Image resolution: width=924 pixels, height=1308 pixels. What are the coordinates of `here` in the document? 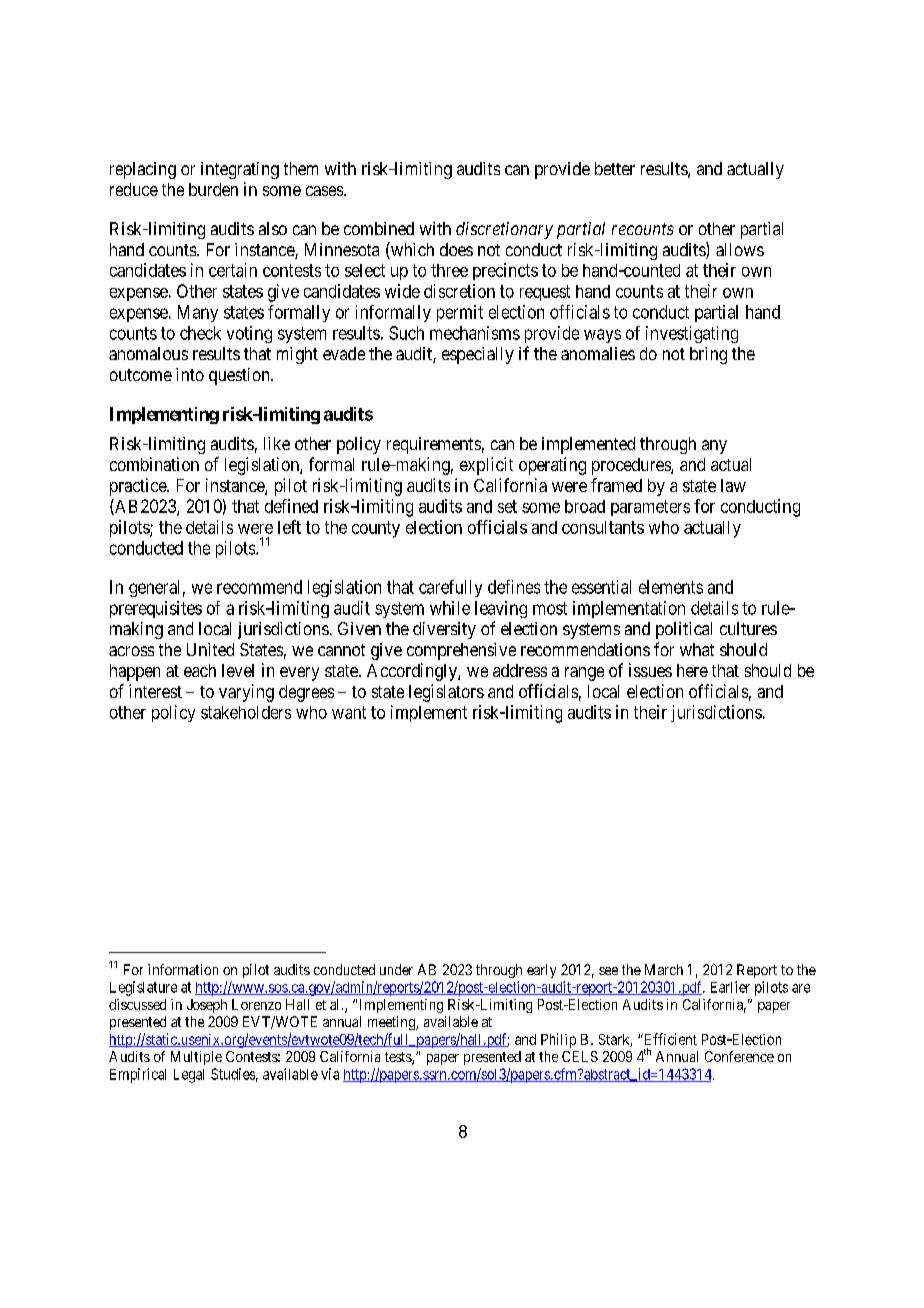 It's located at (692, 670).
